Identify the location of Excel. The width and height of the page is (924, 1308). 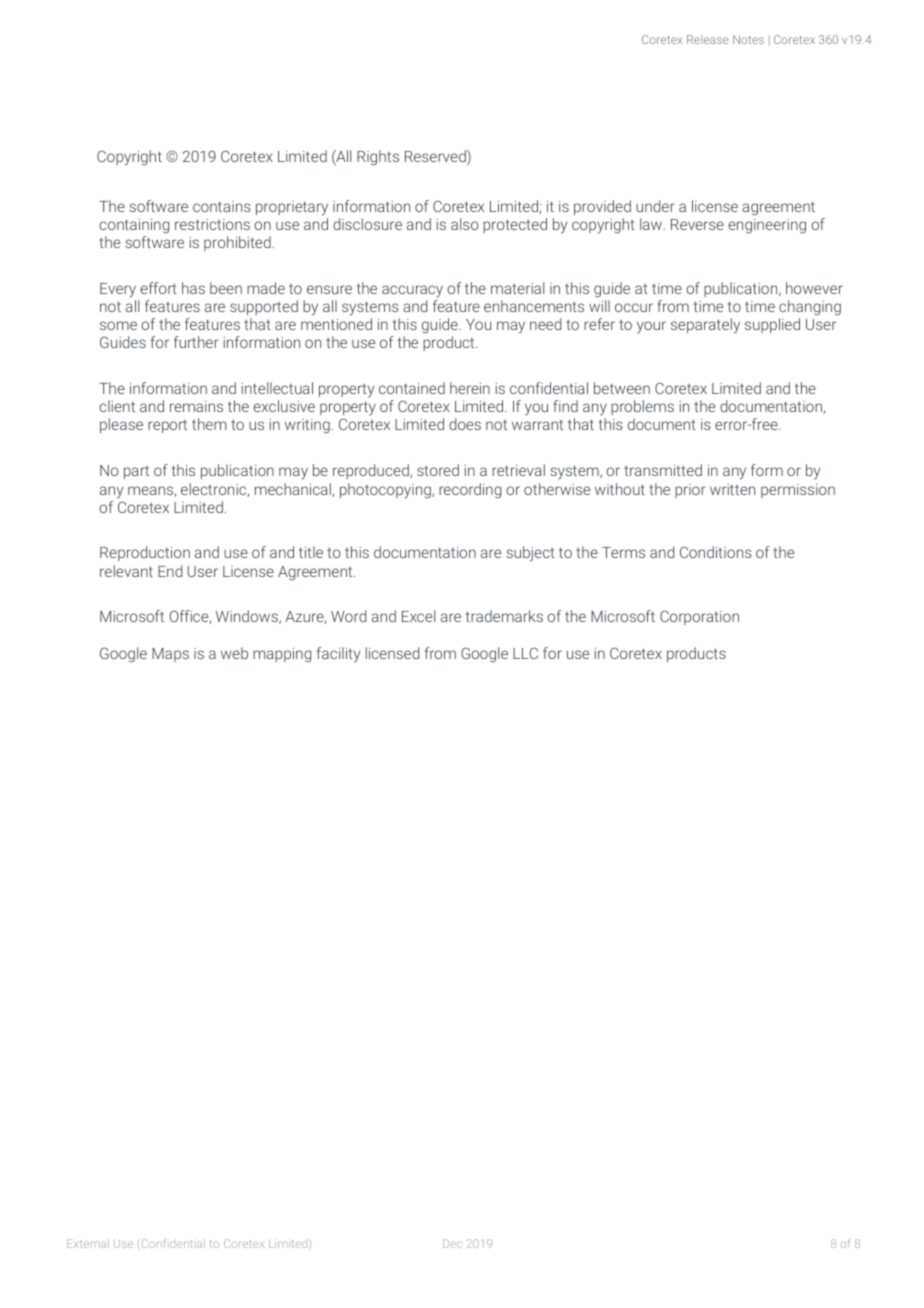
(418, 616).
